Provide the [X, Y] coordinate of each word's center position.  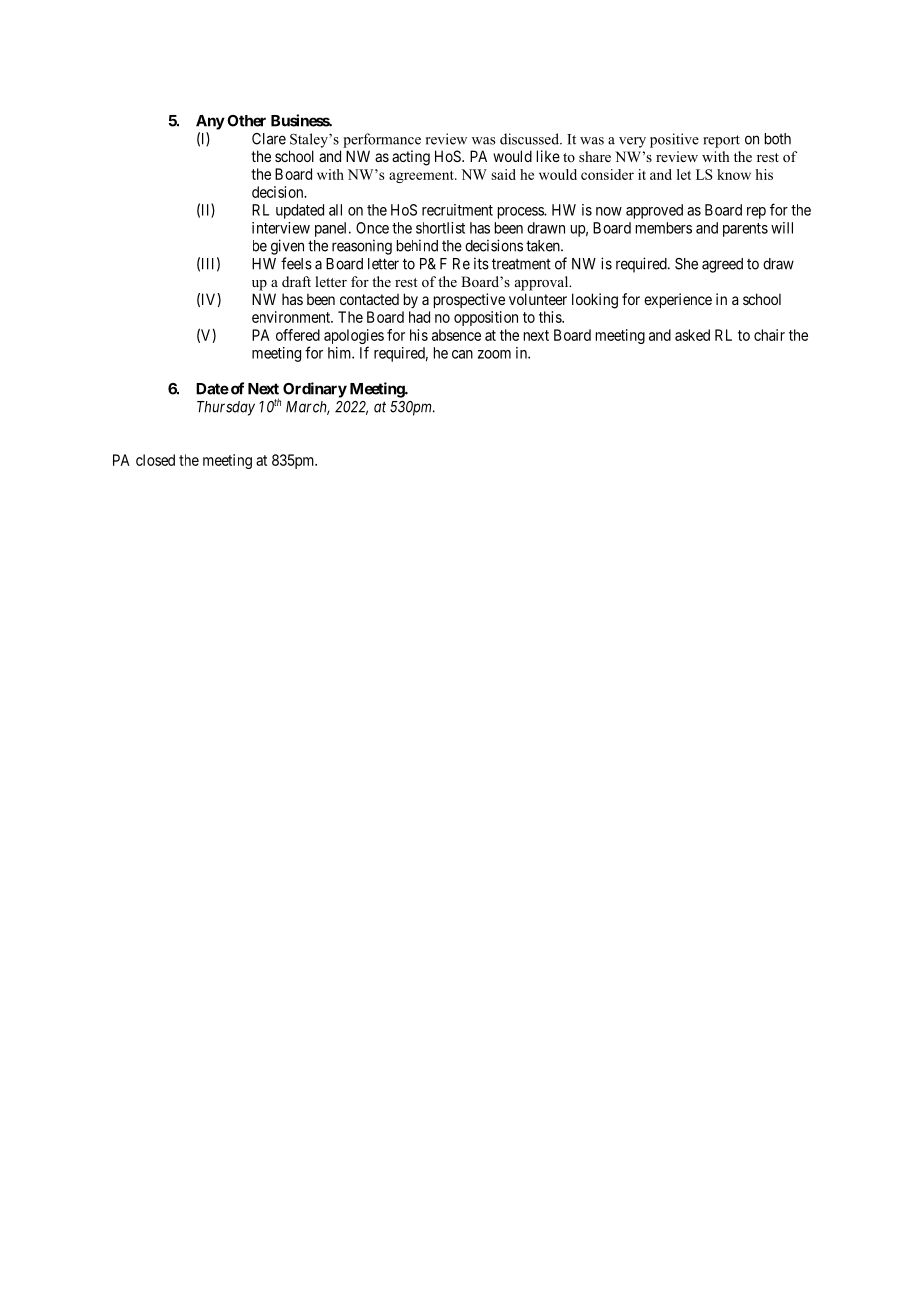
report [721, 141]
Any [210, 122]
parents [745, 230]
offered [298, 335]
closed [155, 460]
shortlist [440, 228]
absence [456, 335]
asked [692, 335]
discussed [531, 139]
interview [281, 228]
